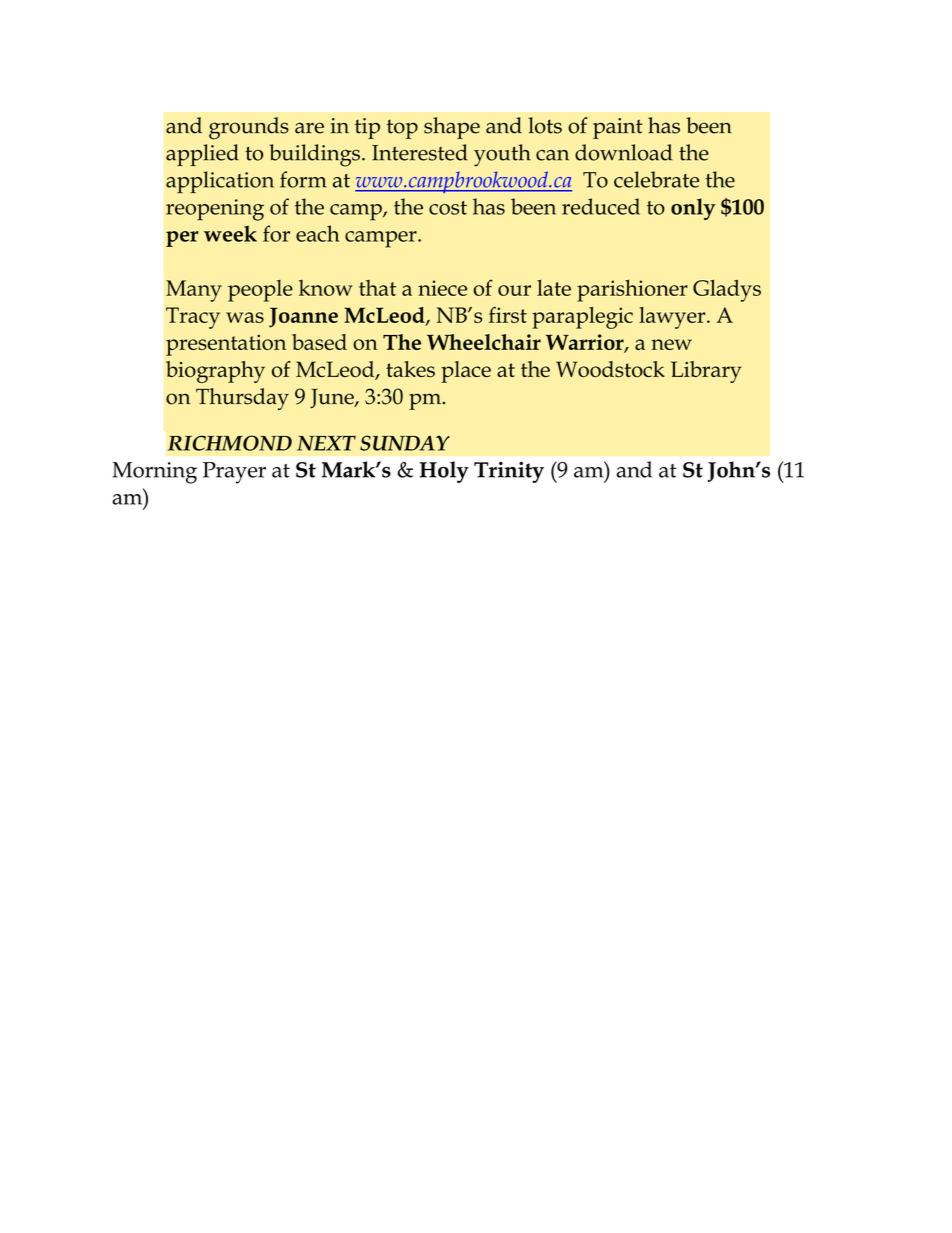 The height and width of the screenshot is (1233, 952). I want to click on paint, so click(618, 128).
